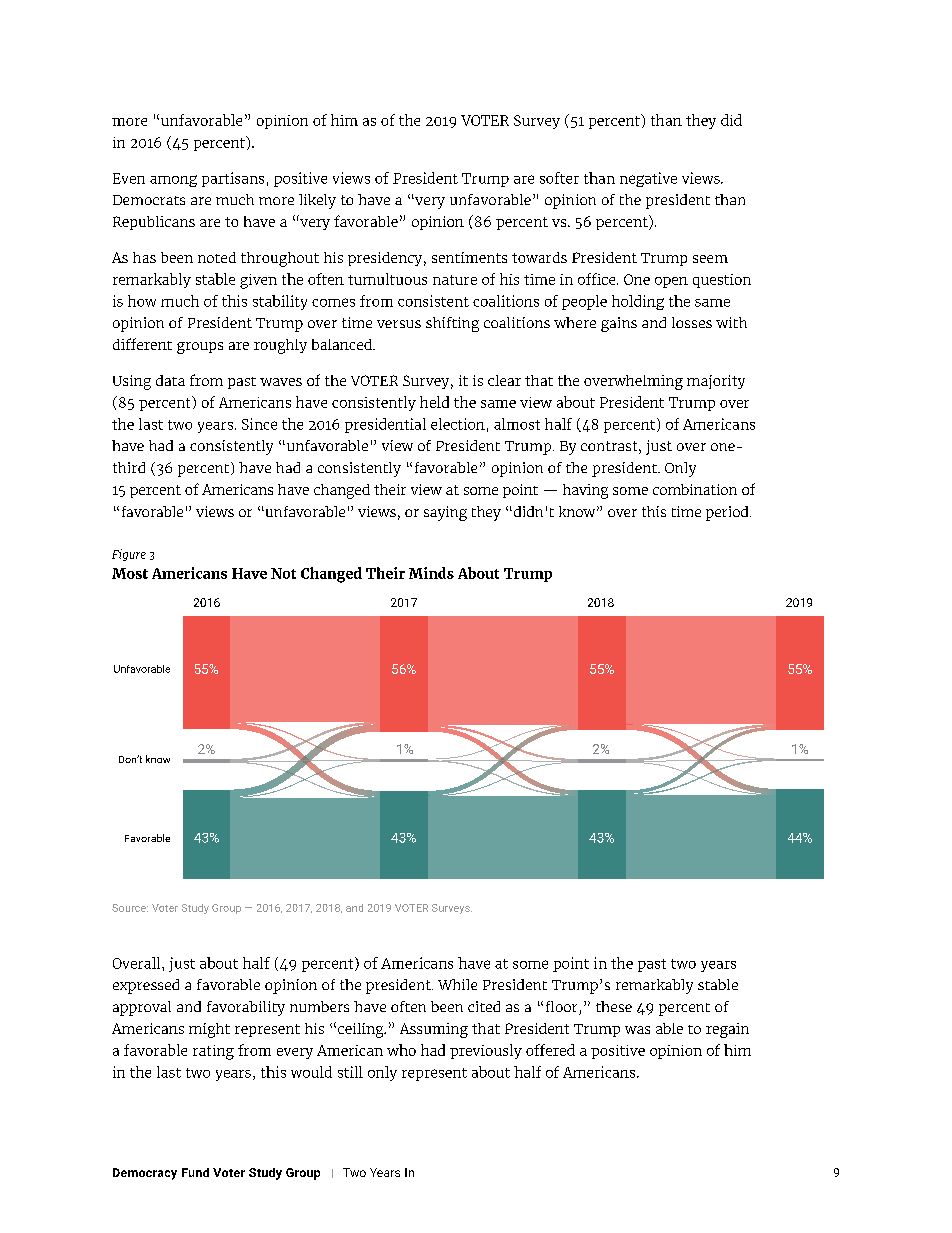 The height and width of the screenshot is (1233, 952). I want to click on negative, so click(648, 179).
